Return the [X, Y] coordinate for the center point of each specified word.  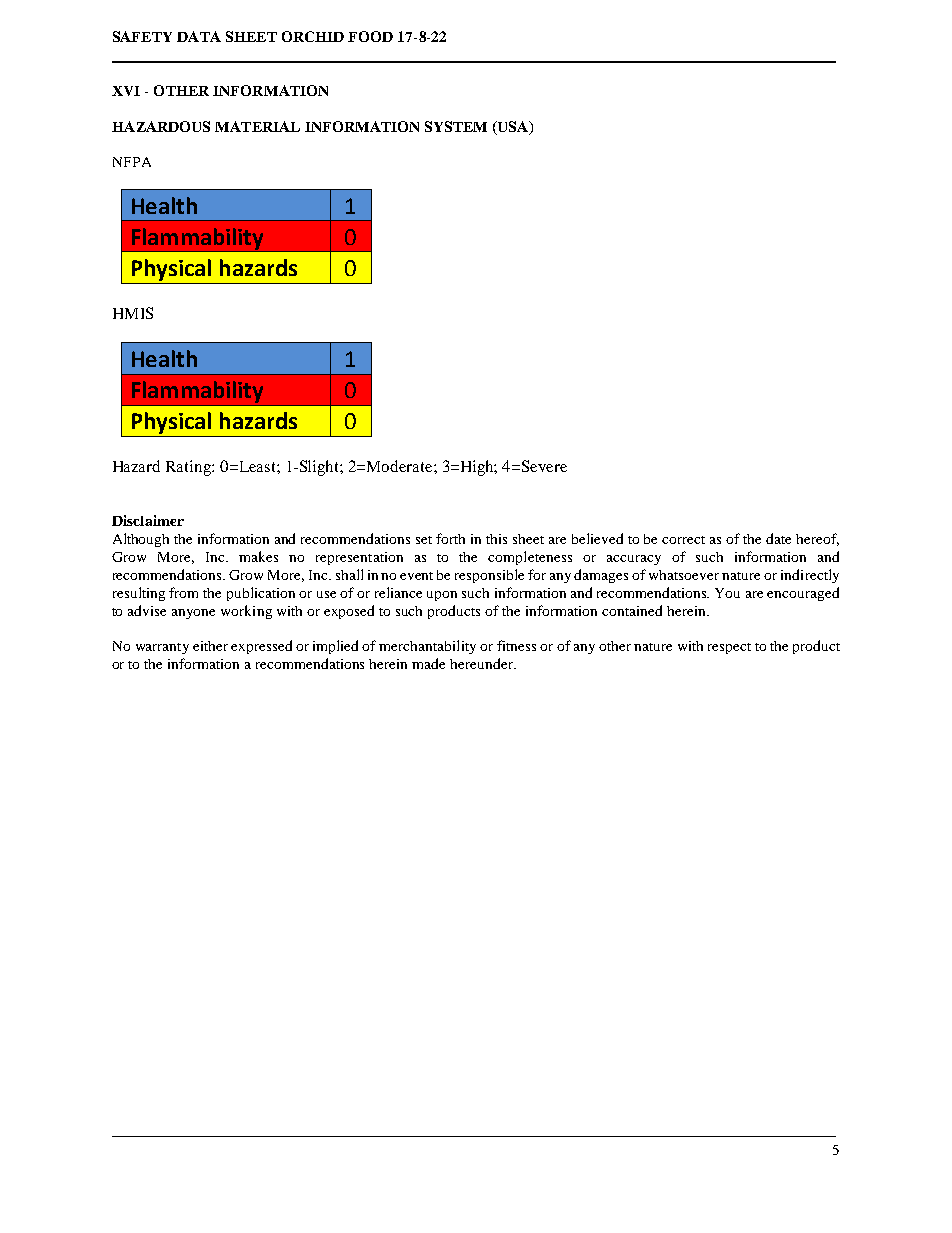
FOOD [370, 36]
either [210, 646]
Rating [189, 468]
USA [513, 128]
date [778, 538]
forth [450, 538]
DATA [199, 36]
